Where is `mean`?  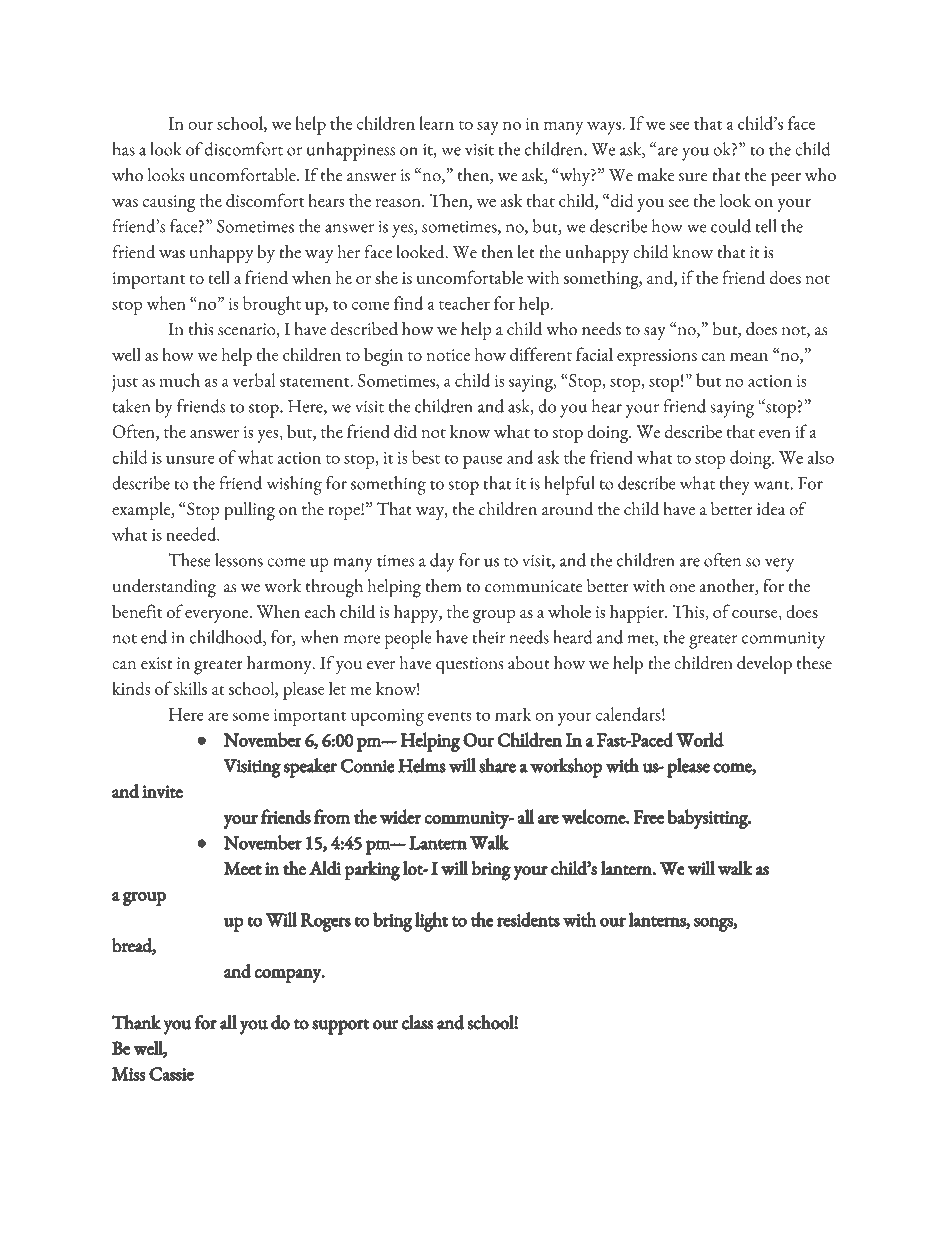 mean is located at coordinates (749, 357).
